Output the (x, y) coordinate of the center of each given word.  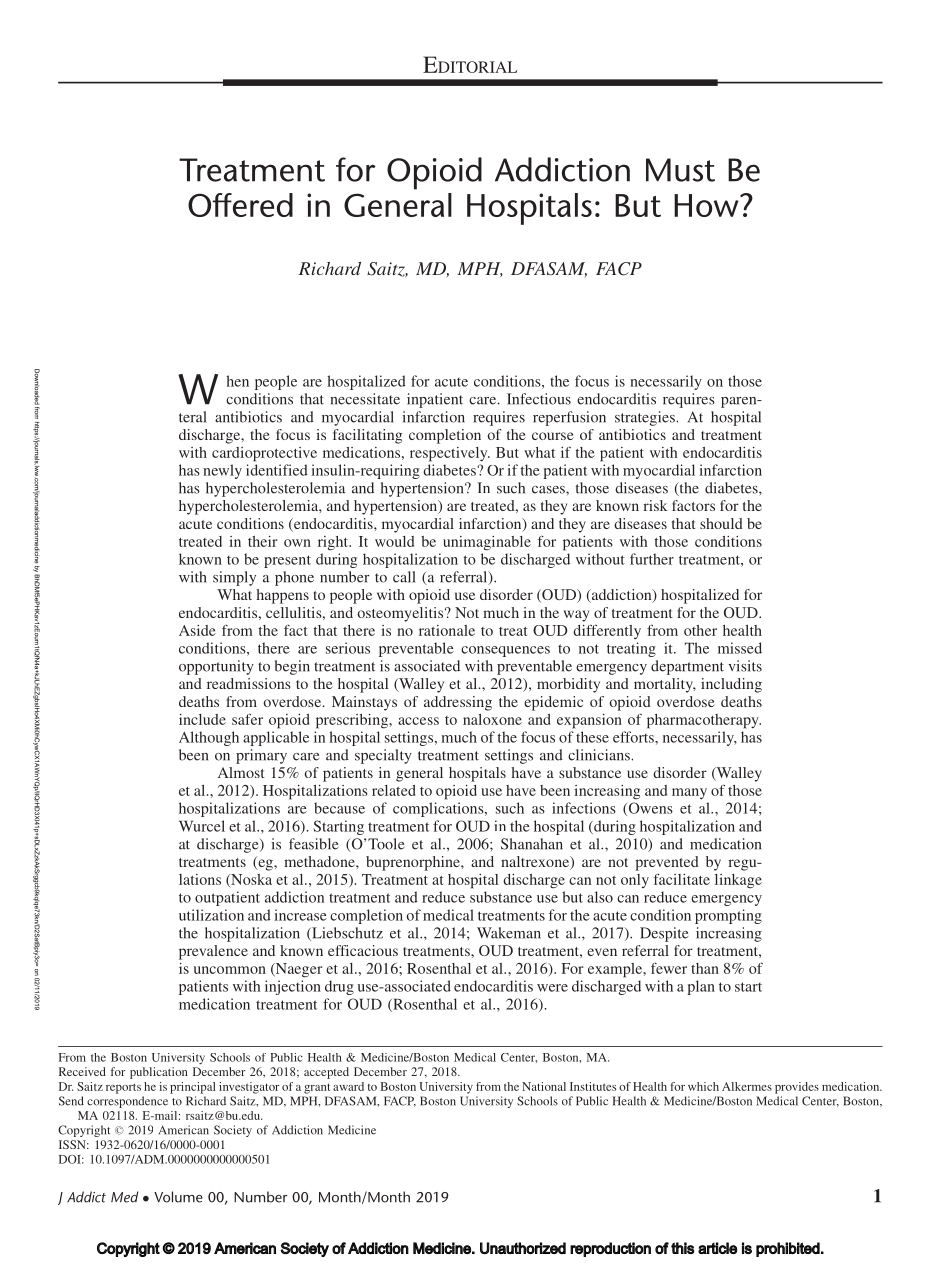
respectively (450, 454)
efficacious (363, 950)
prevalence (213, 952)
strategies (646, 418)
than (705, 968)
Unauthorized (523, 1248)
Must (680, 170)
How (707, 205)
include (202, 719)
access (418, 721)
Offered (240, 205)
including (731, 685)
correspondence (127, 1102)
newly (222, 471)
